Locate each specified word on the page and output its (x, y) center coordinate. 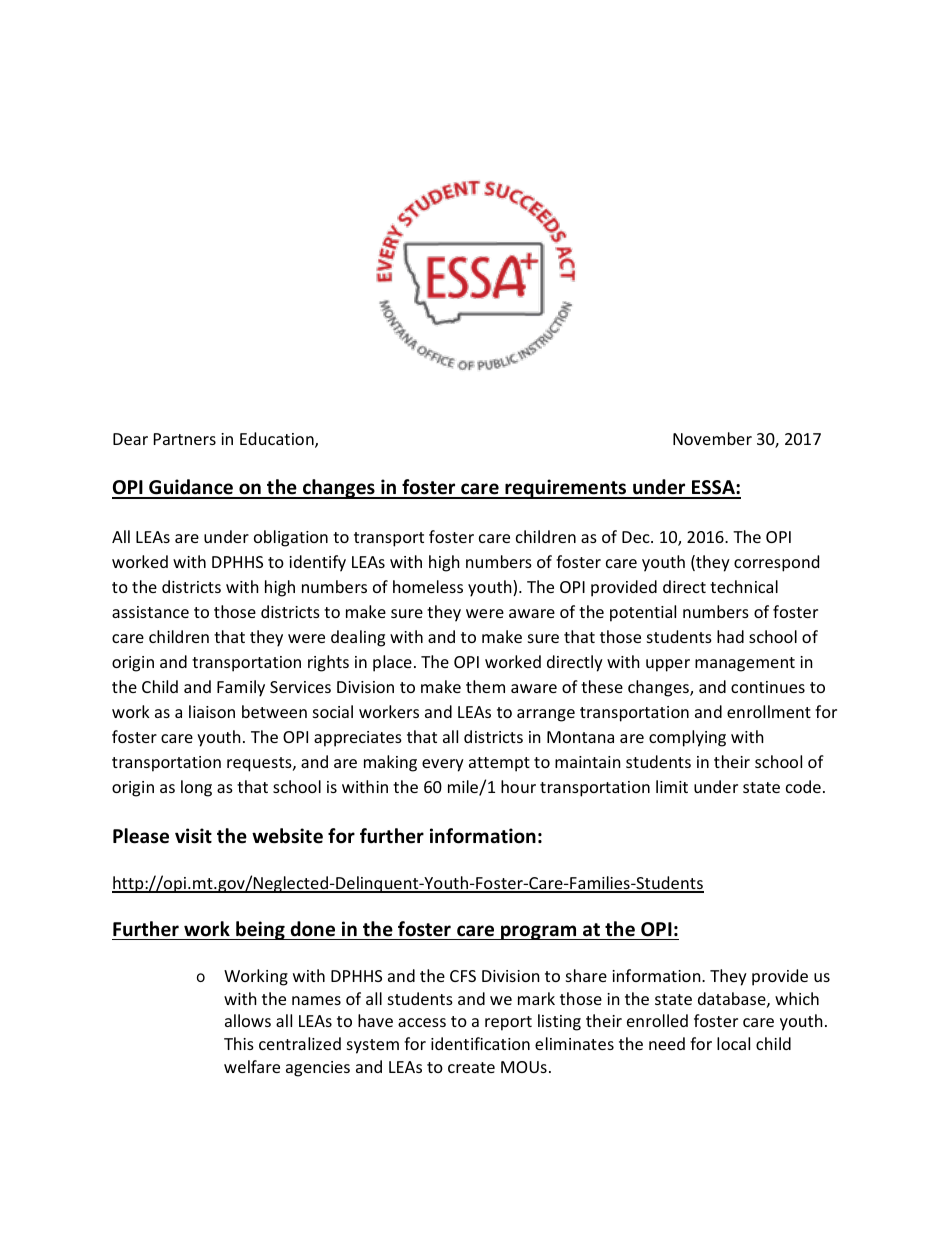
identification (480, 1043)
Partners (185, 439)
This (239, 1043)
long (196, 788)
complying (687, 738)
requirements (566, 489)
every (443, 765)
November (712, 438)
